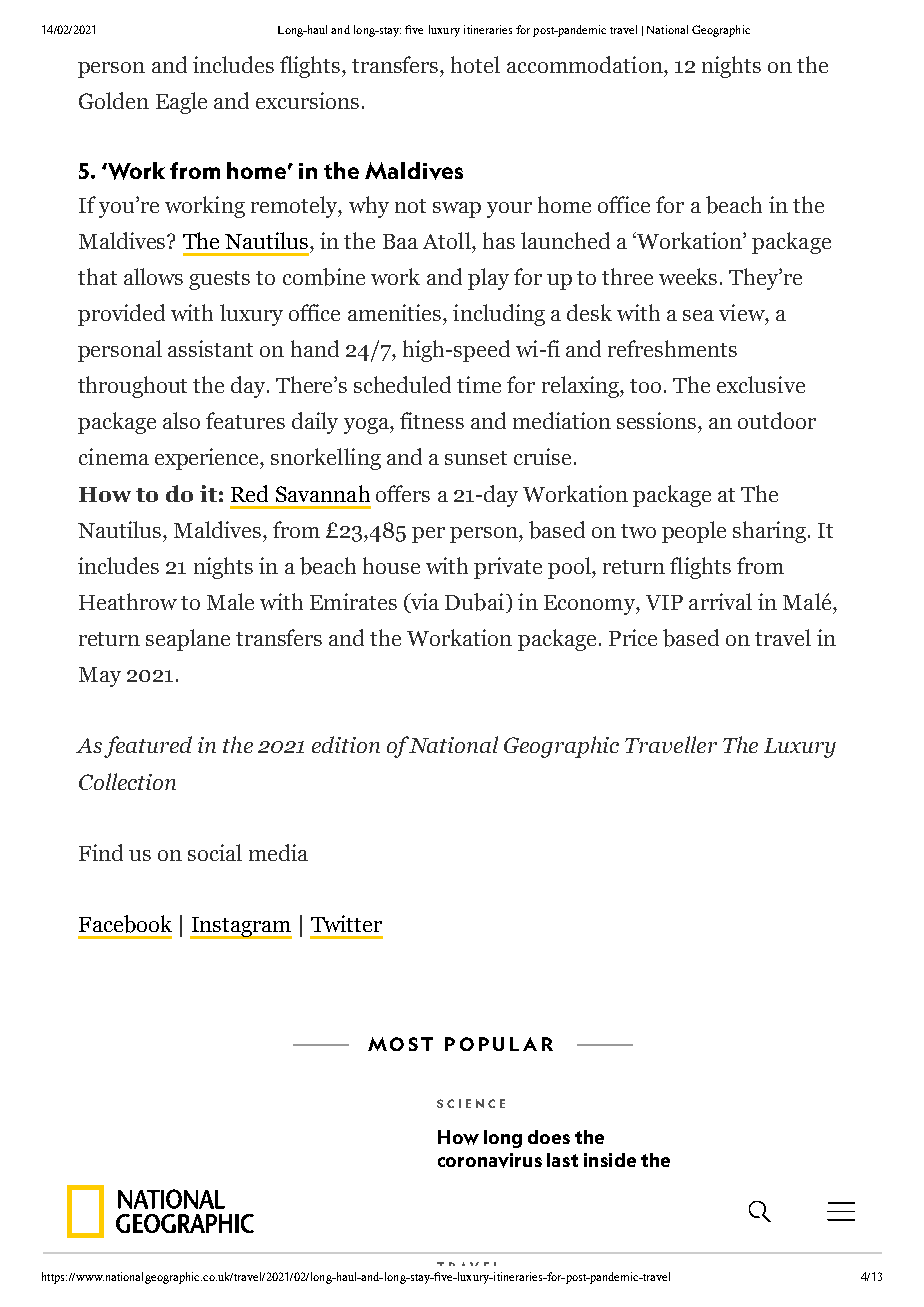 The image size is (924, 1307). I want to click on accommodation, so click(586, 64).
